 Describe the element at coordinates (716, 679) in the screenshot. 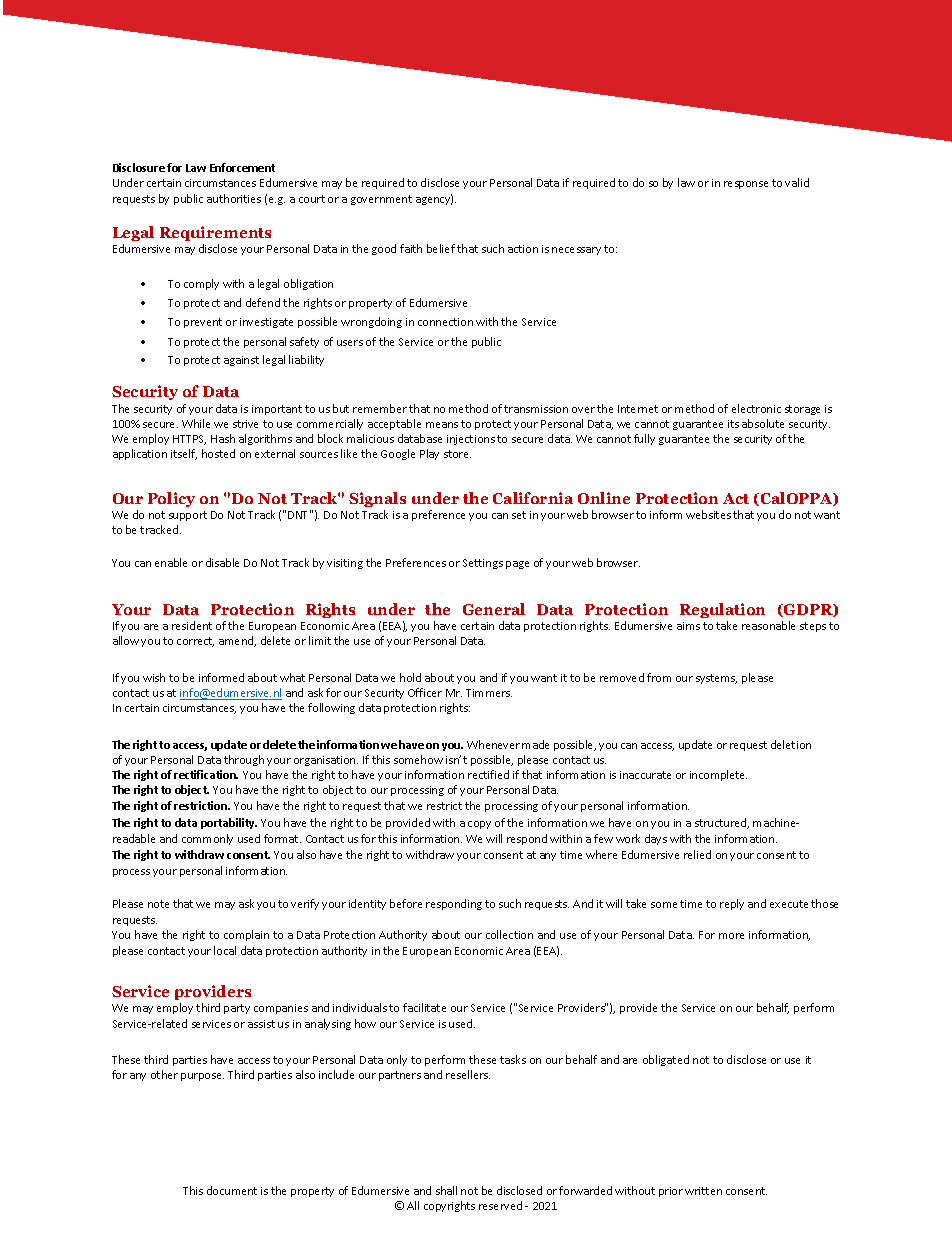

I see `systems` at that location.
